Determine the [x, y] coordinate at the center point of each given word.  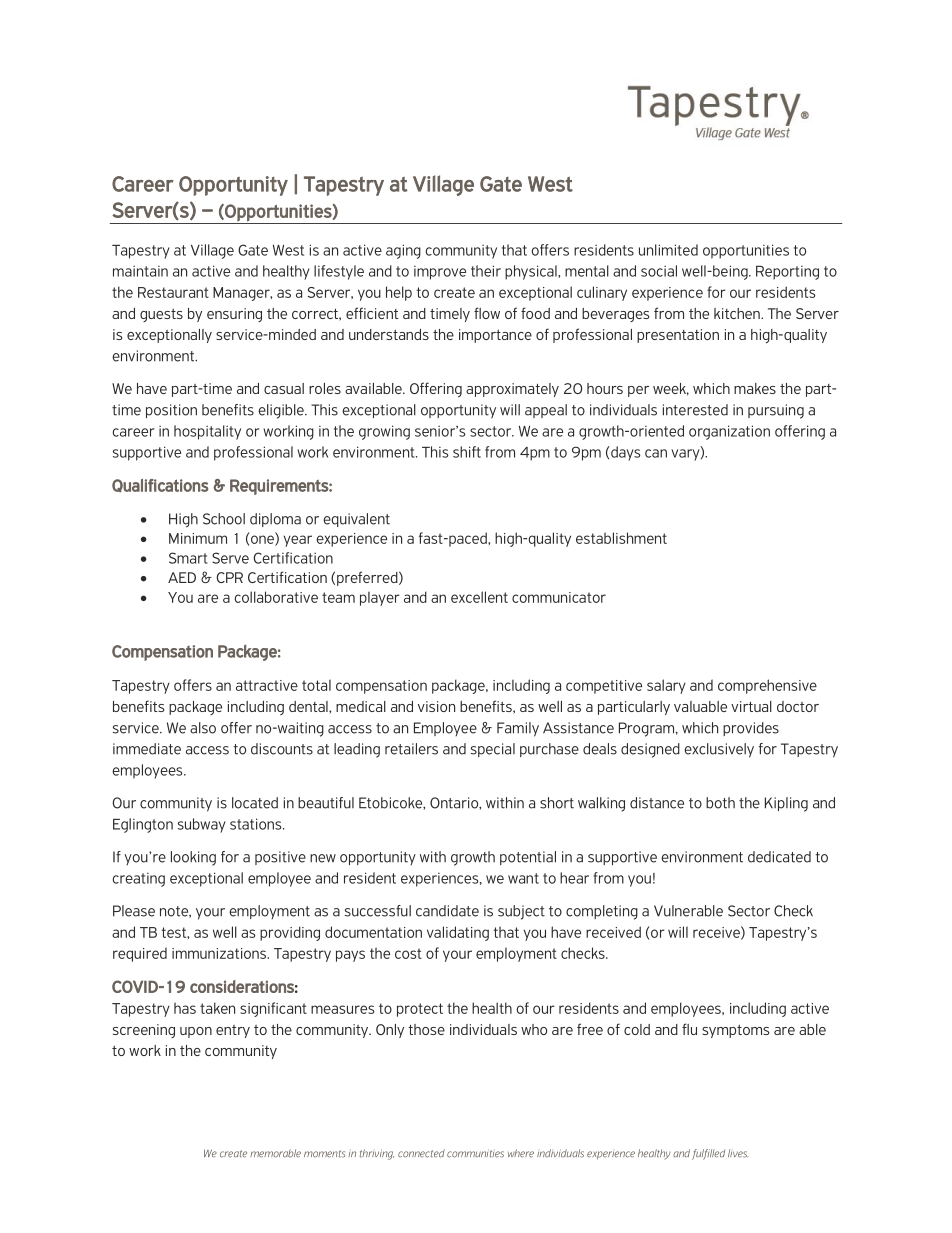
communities [475, 1153]
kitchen [738, 313]
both [720, 803]
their [486, 271]
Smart [188, 558]
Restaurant [173, 292]
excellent [479, 597]
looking [193, 858]
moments [324, 1154]
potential [528, 858]
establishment [621, 538]
